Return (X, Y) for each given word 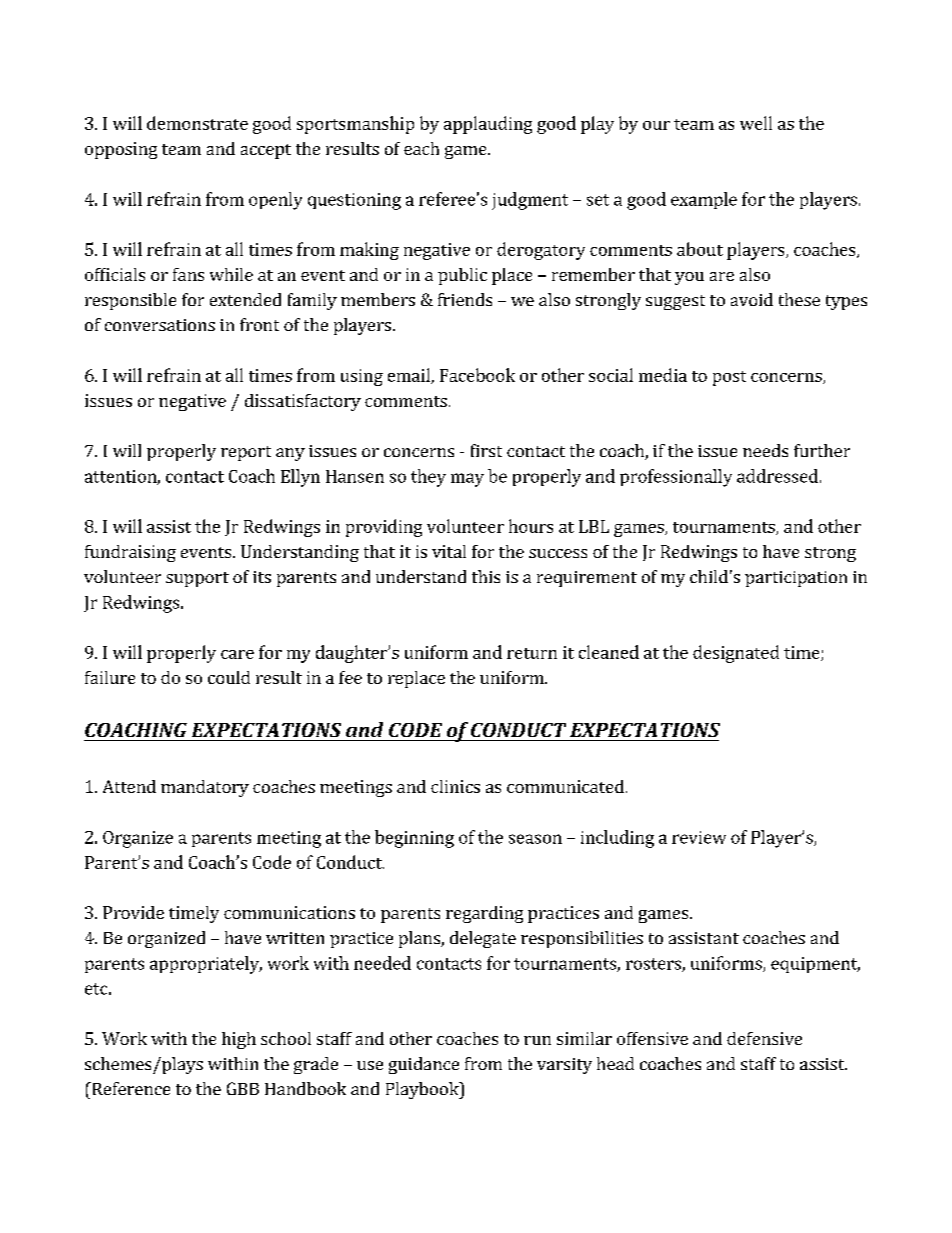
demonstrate (197, 123)
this (486, 576)
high (239, 1040)
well (756, 123)
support (197, 579)
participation (796, 579)
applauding (488, 125)
